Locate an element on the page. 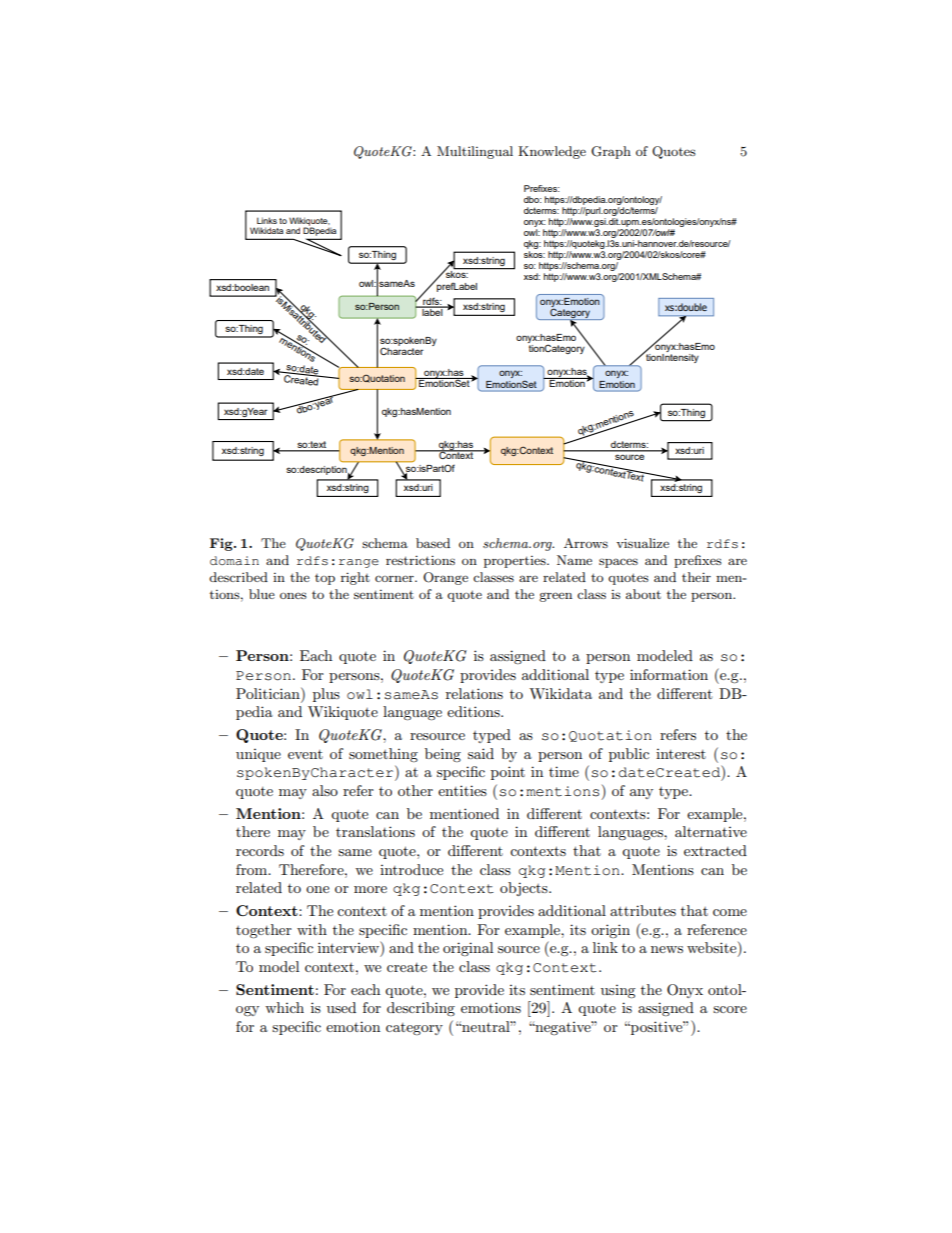  visualize is located at coordinates (642, 543).
